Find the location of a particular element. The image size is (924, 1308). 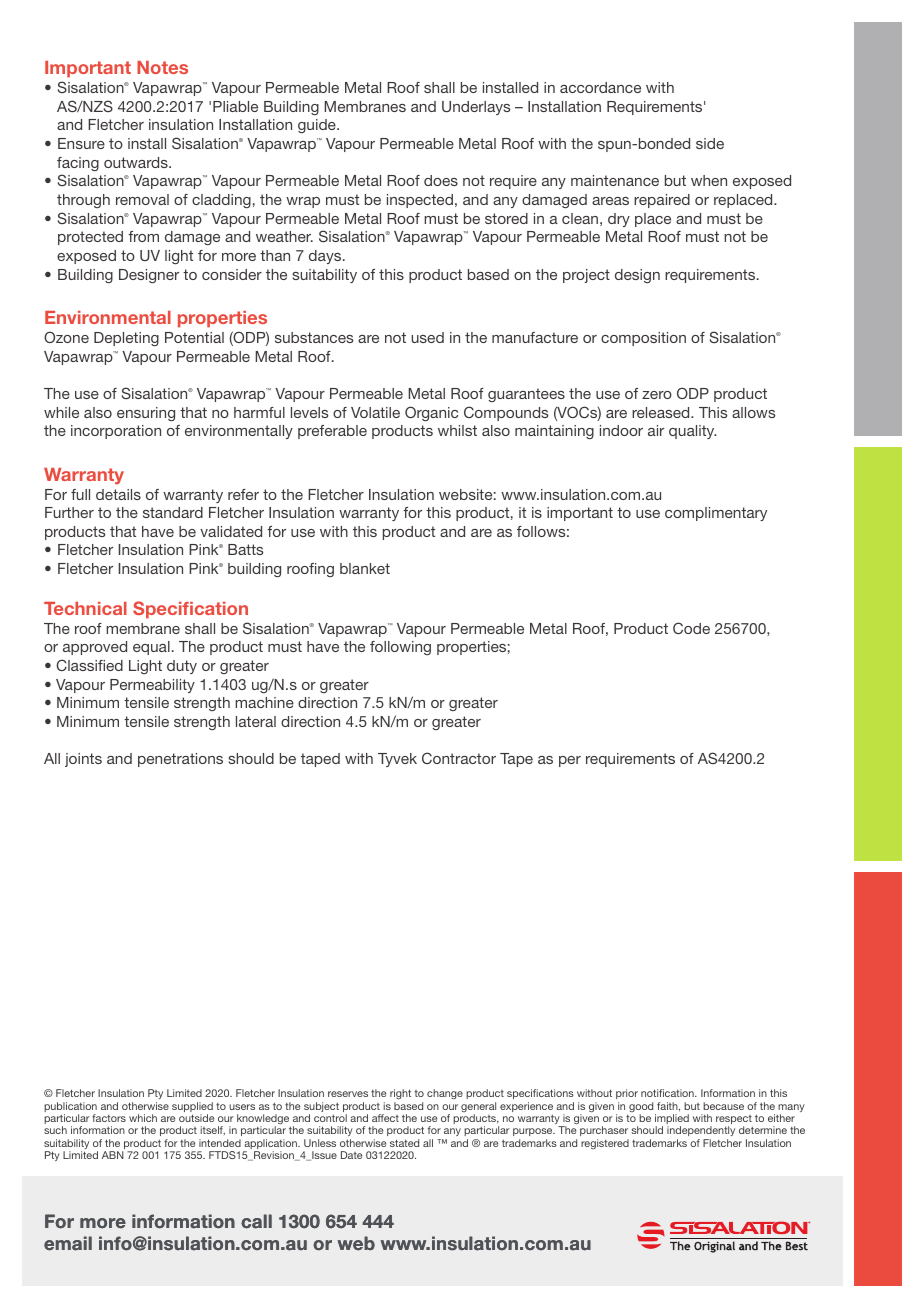

quality is located at coordinates (693, 432).
